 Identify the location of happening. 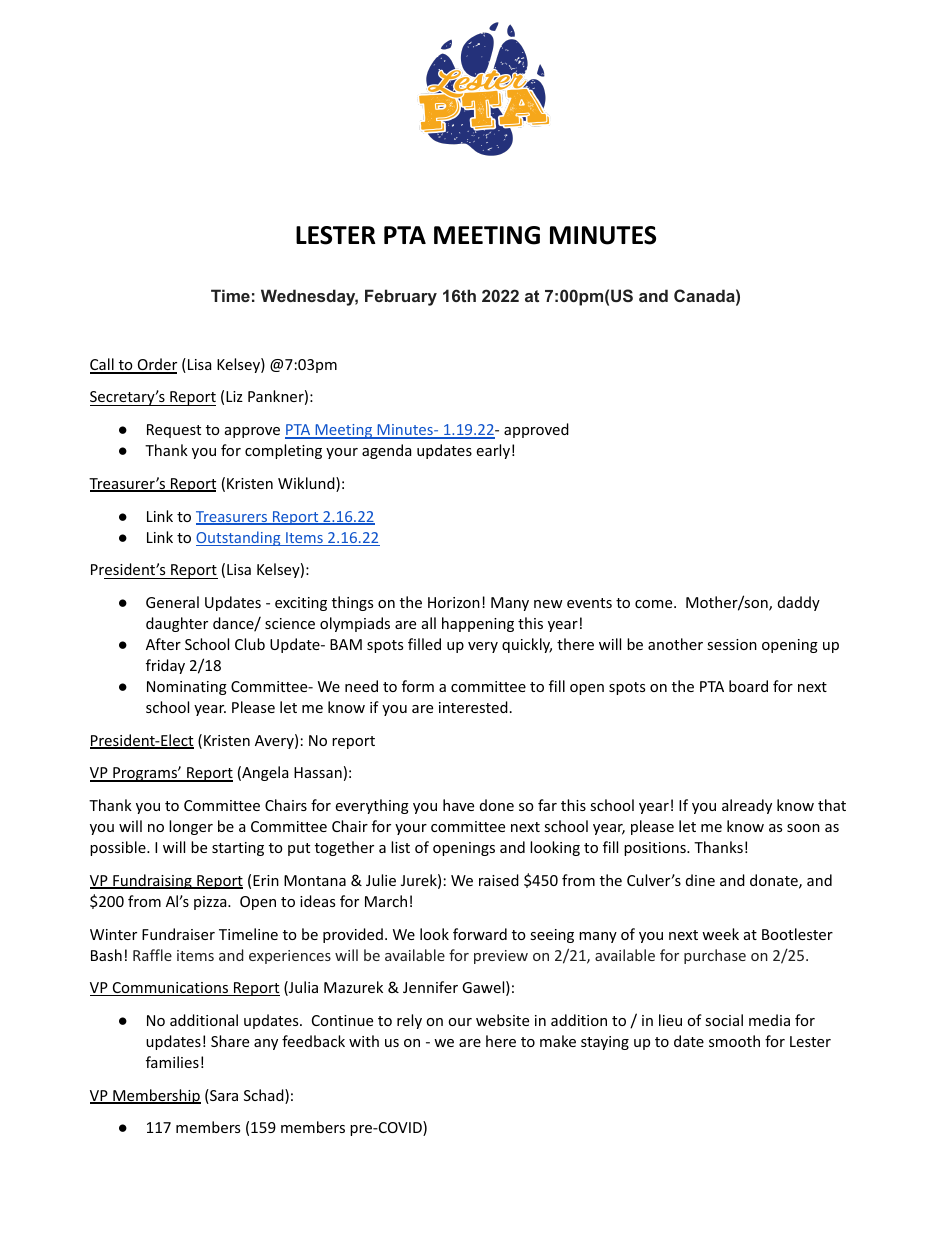
(478, 624).
